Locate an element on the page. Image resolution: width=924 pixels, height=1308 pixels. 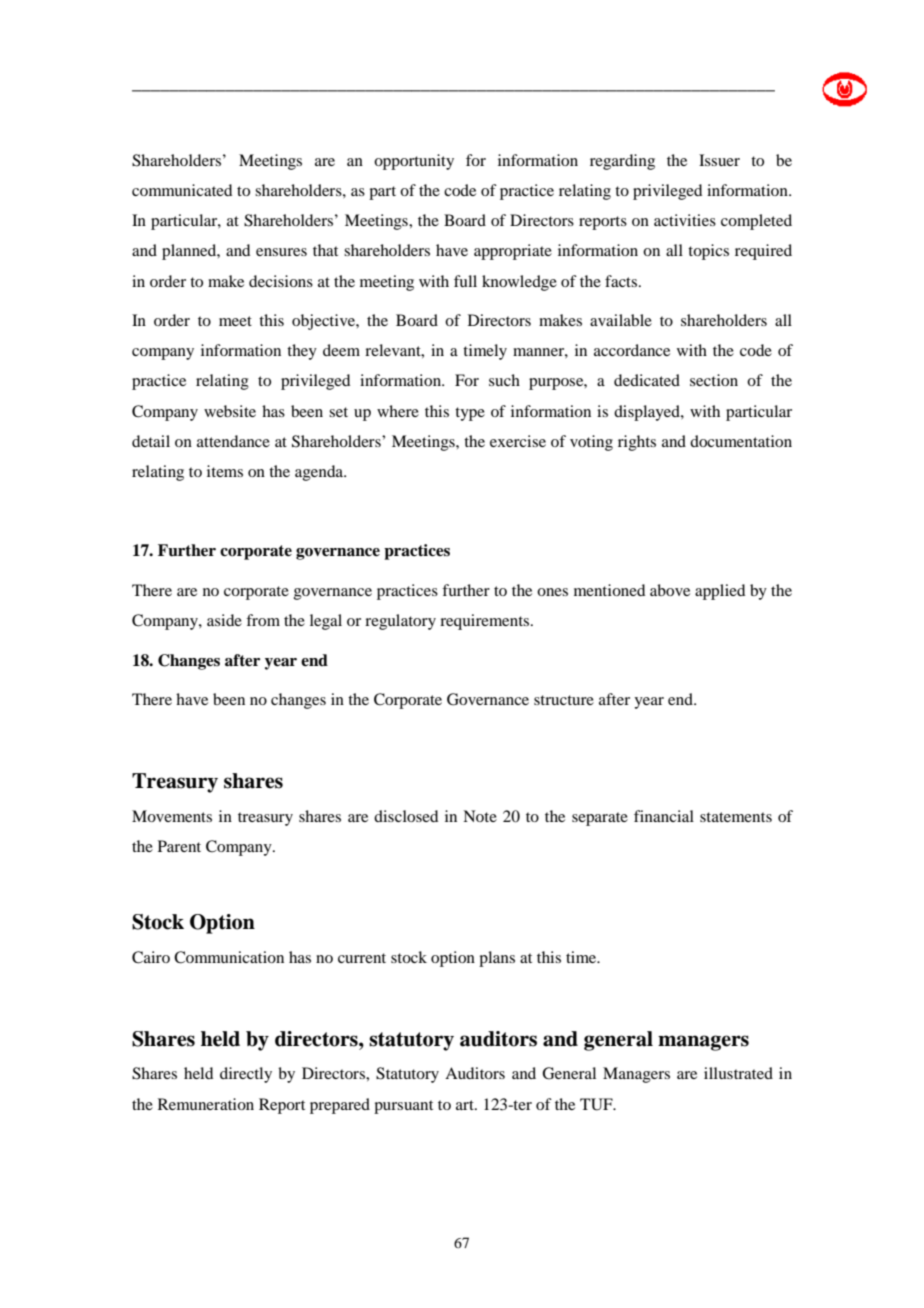
requirements is located at coordinates (486, 622).
